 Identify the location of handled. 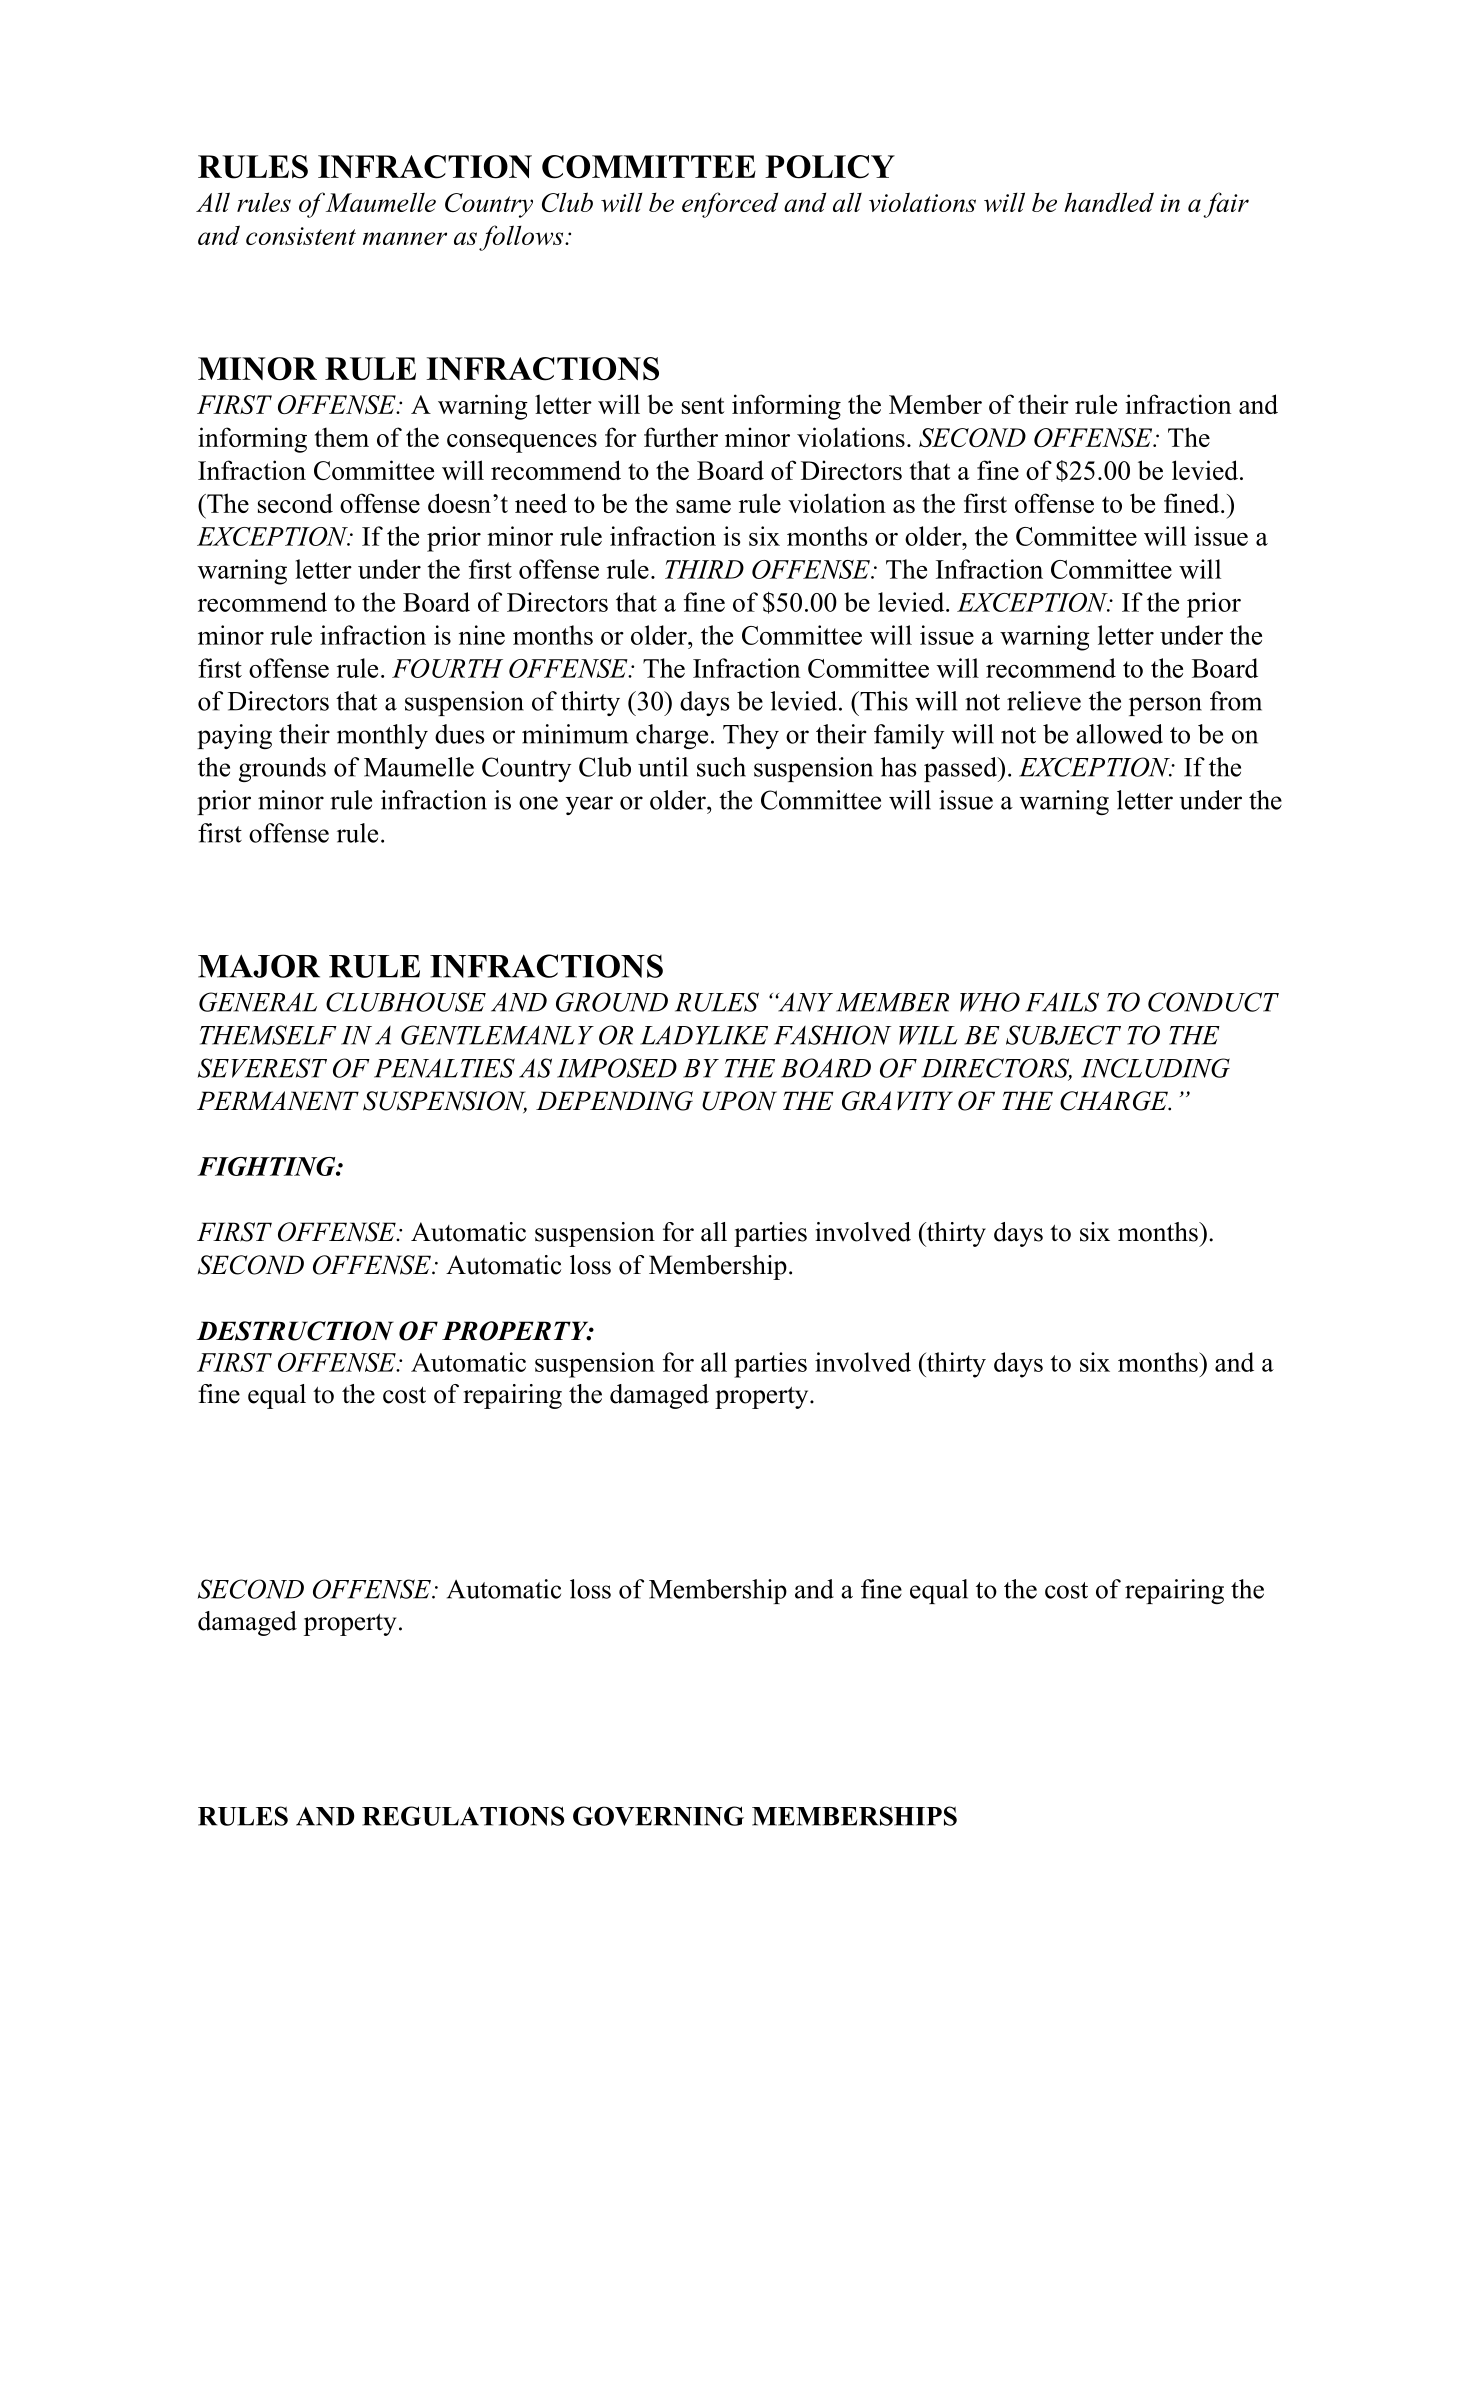
(1109, 202).
